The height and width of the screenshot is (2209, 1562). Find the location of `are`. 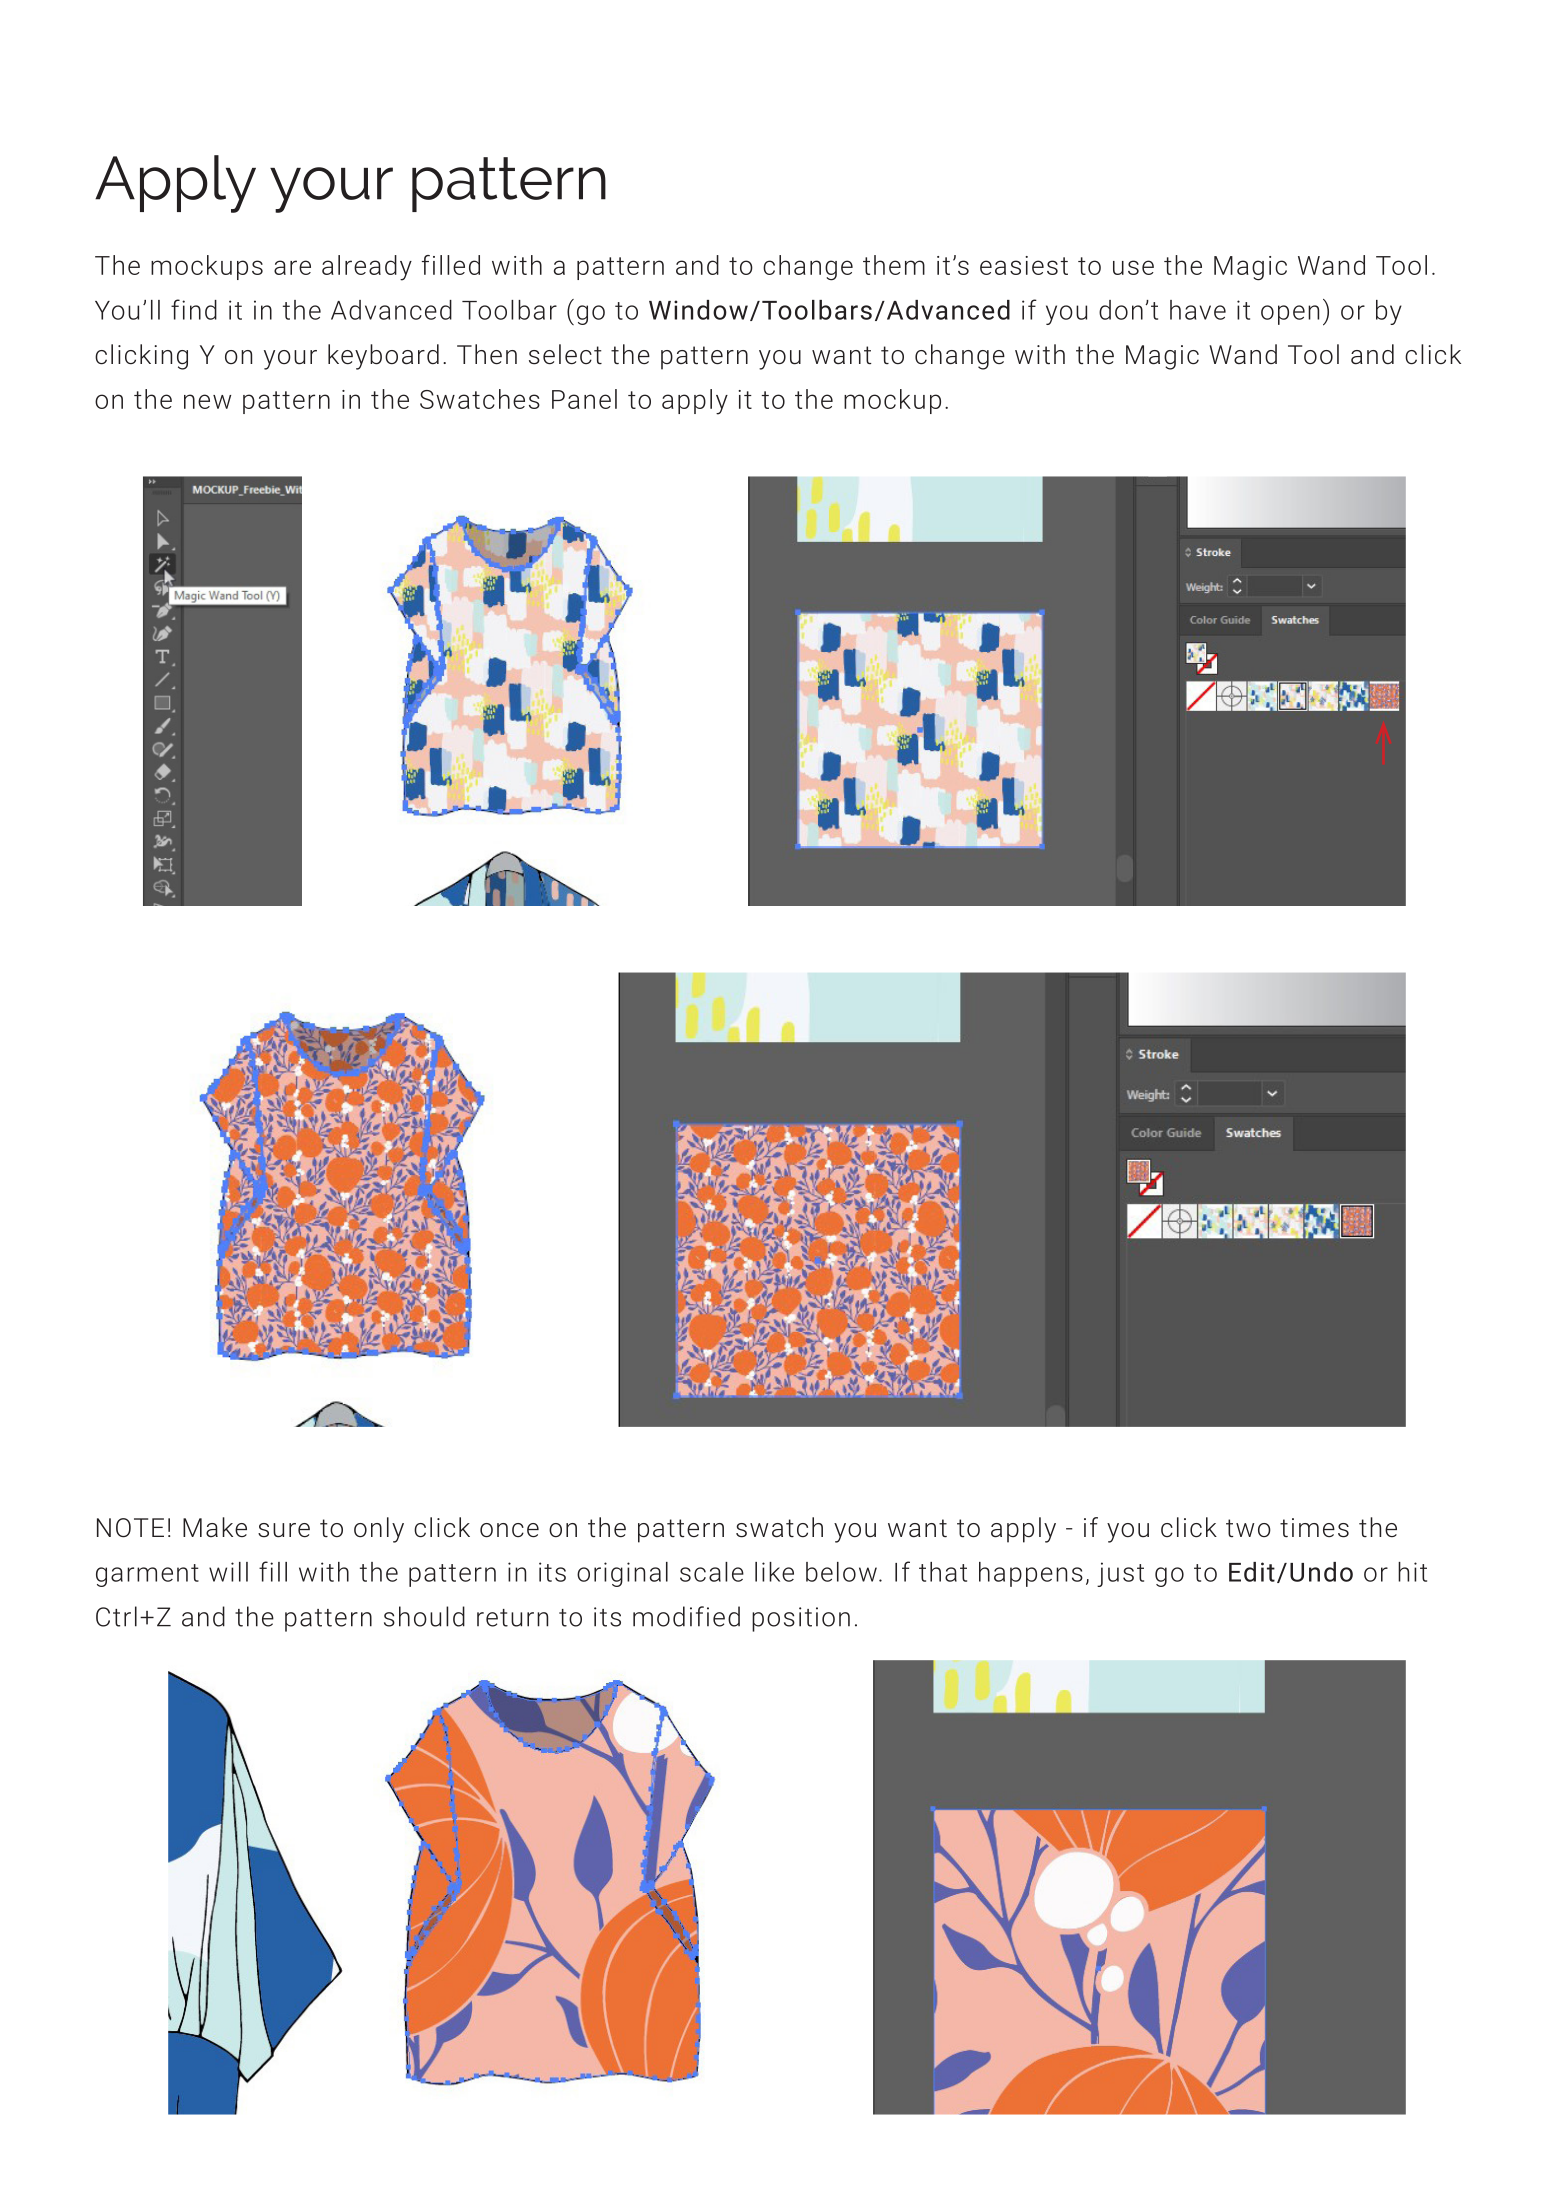

are is located at coordinates (292, 267).
